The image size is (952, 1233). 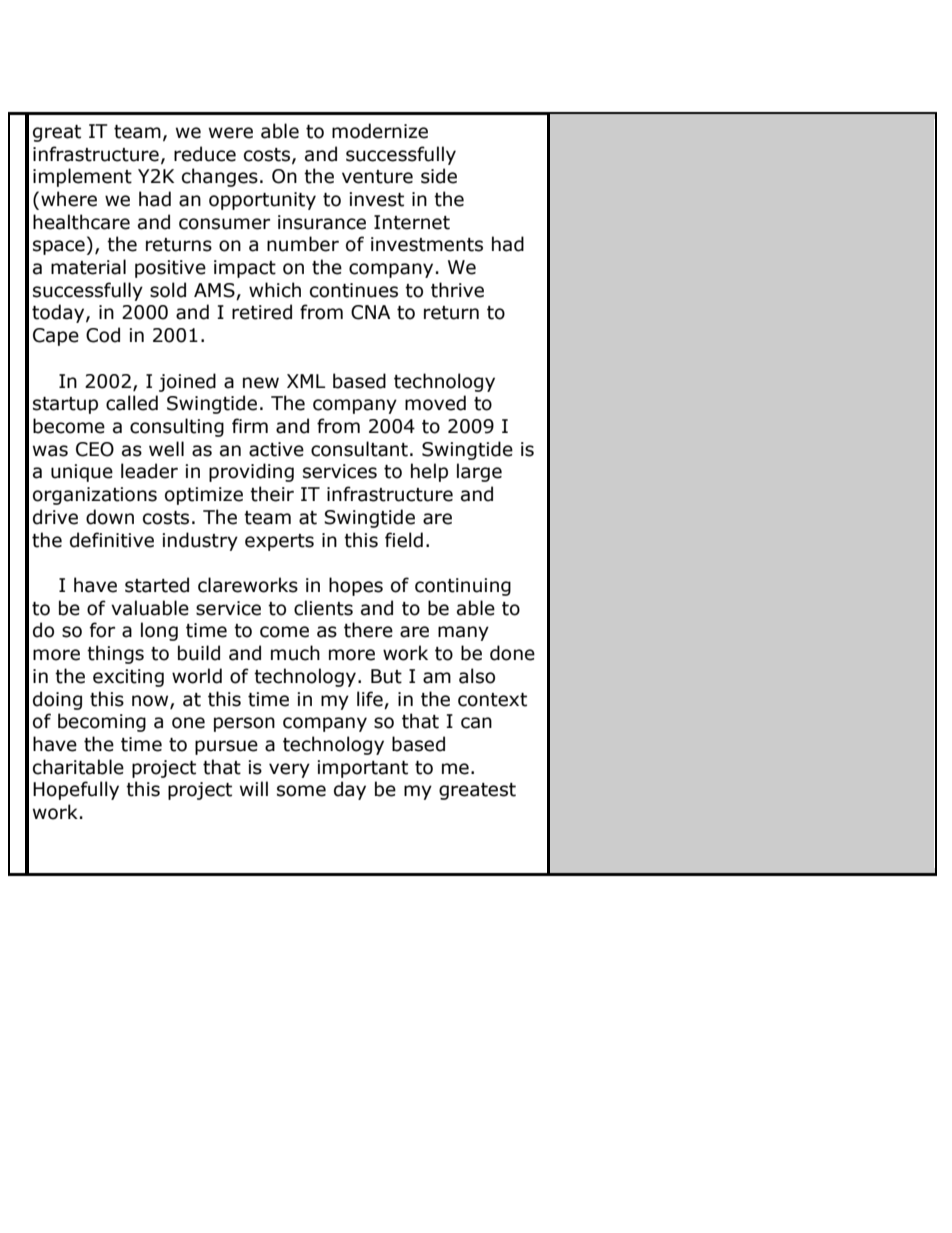 I want to click on material, so click(x=88, y=267).
